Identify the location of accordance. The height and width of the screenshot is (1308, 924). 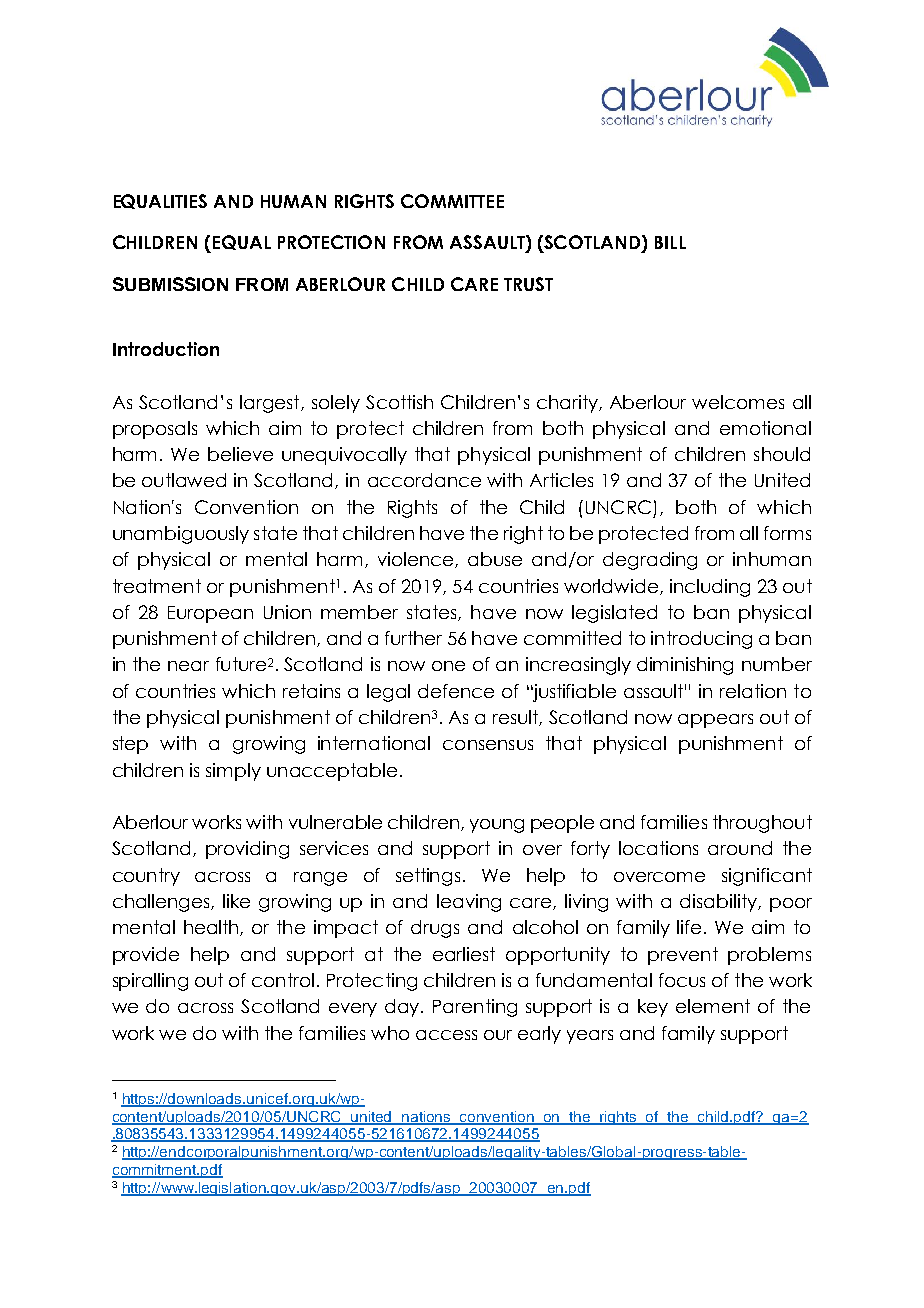
(424, 480).
